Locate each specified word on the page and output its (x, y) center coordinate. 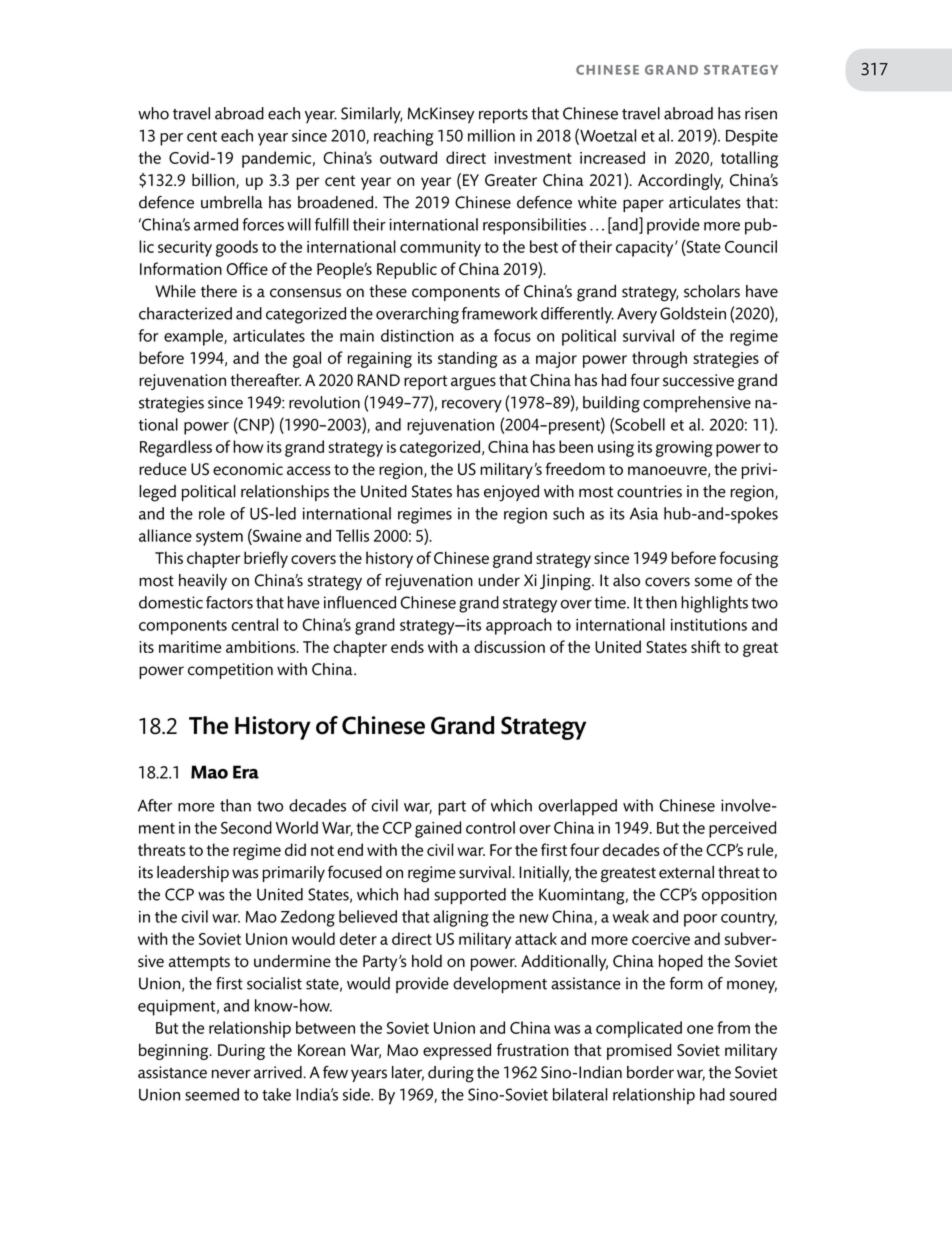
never (231, 1074)
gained (438, 829)
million (491, 135)
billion (214, 181)
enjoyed (511, 493)
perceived (742, 829)
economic (248, 469)
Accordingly (680, 181)
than (235, 805)
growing (684, 449)
